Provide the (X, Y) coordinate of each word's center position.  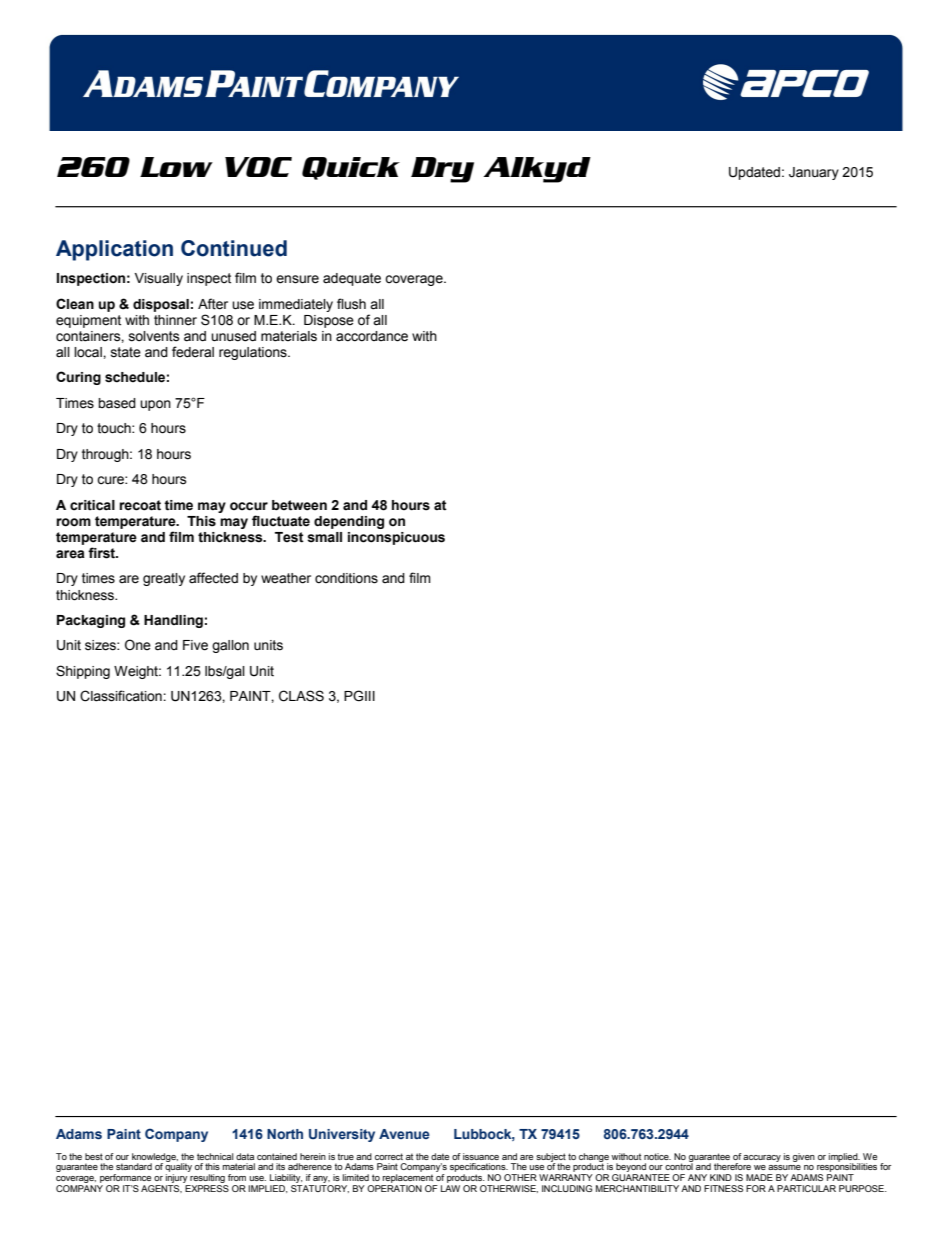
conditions (346, 578)
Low (176, 167)
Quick (351, 168)
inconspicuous (396, 538)
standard (134, 1166)
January (814, 173)
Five (195, 645)
